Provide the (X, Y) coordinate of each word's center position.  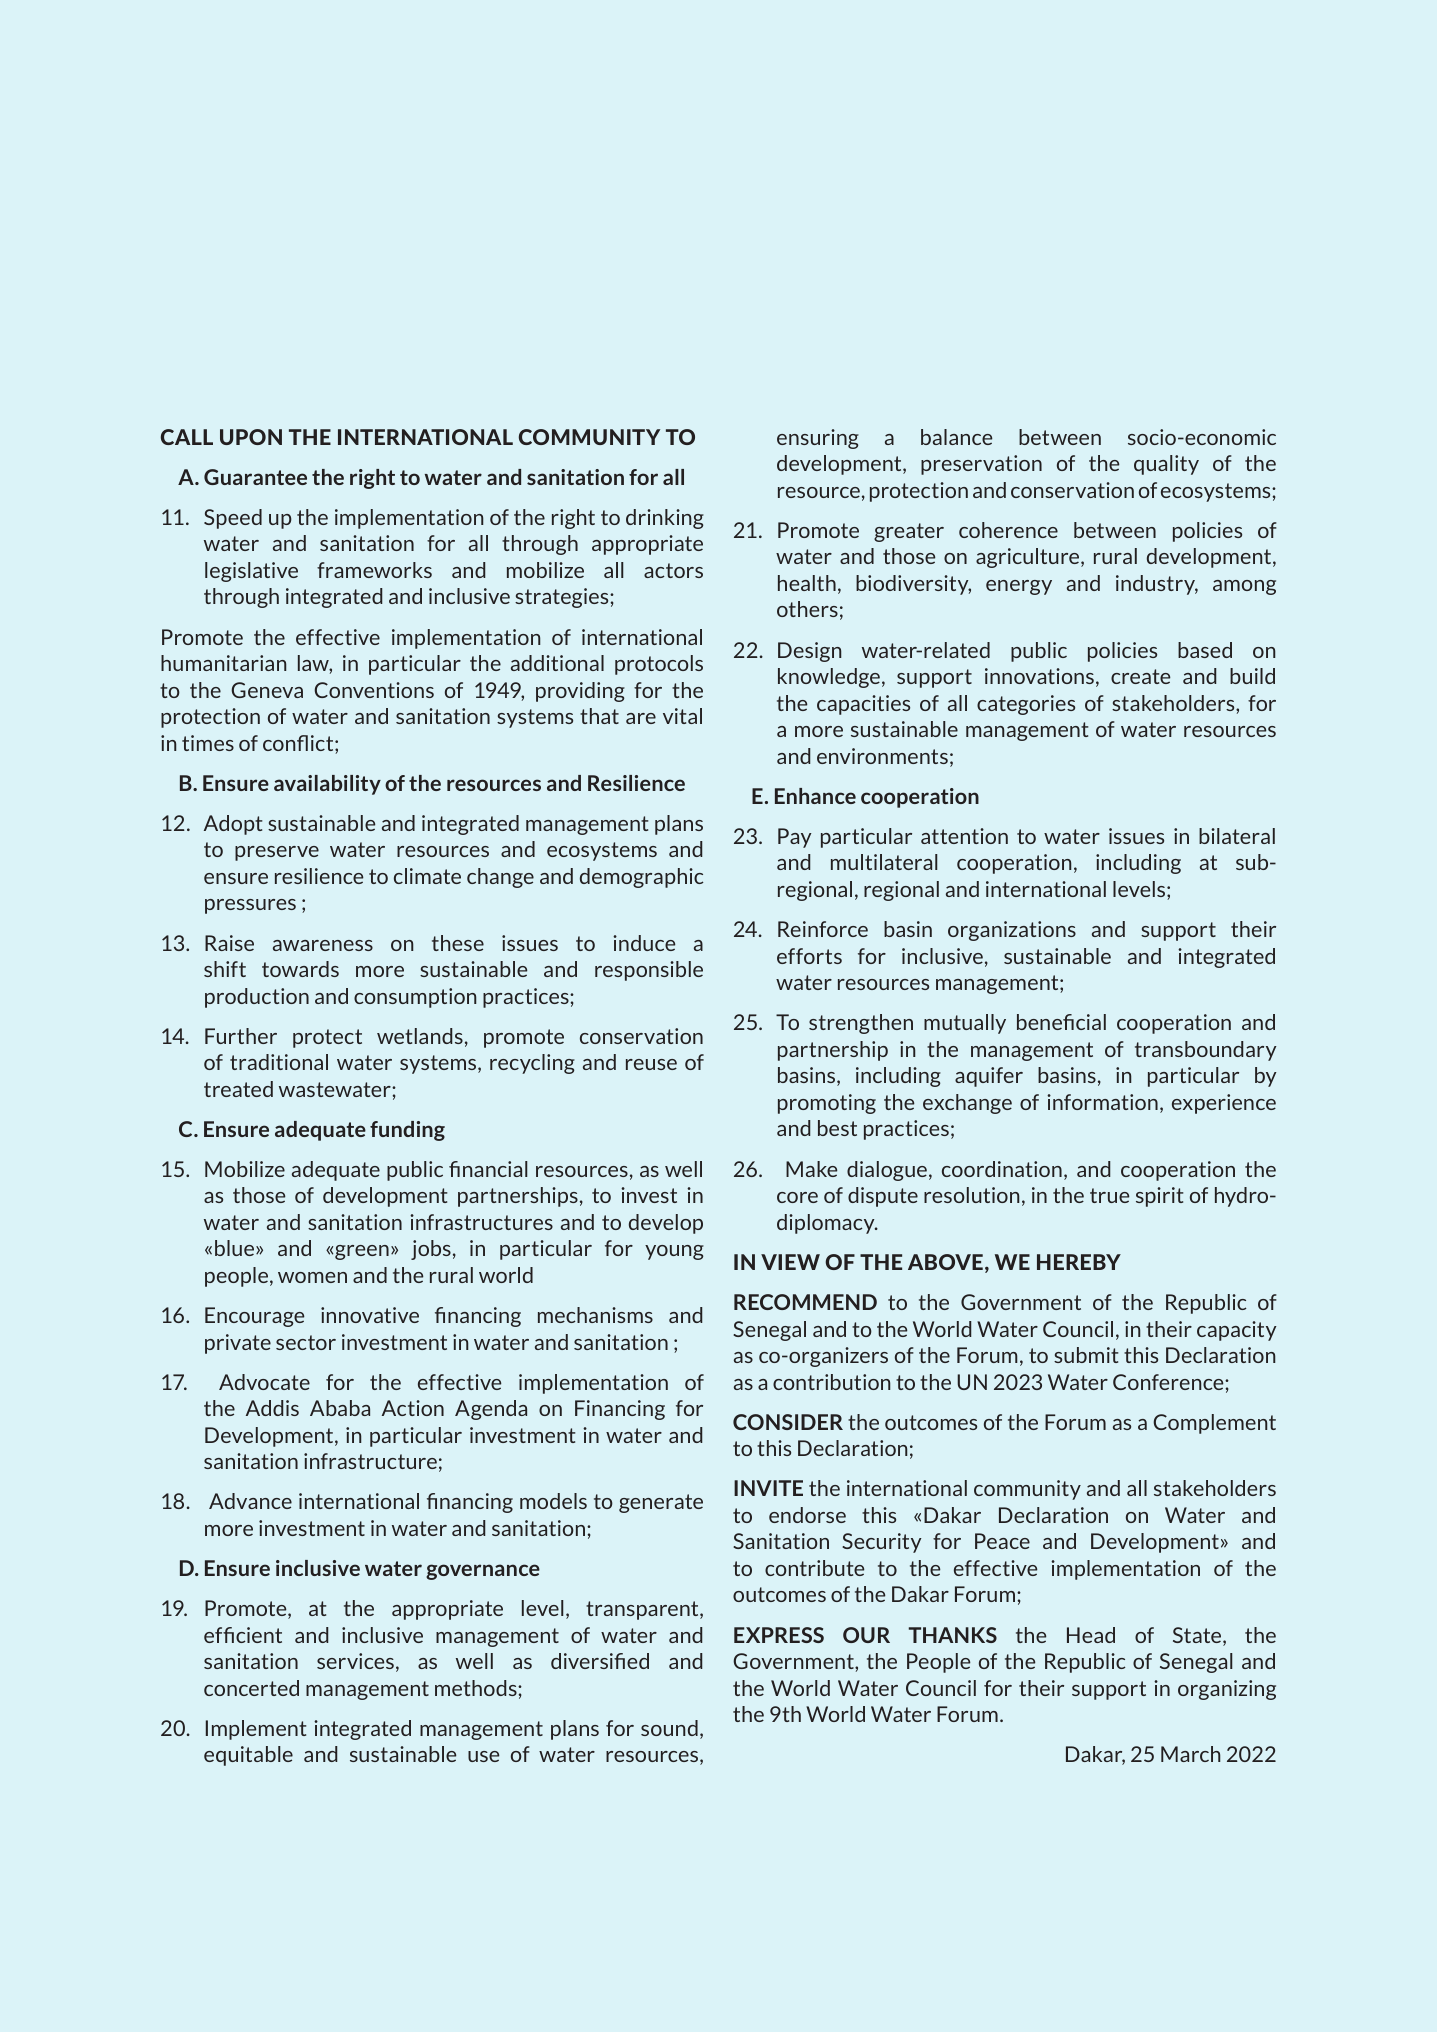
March (1190, 1754)
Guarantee (255, 477)
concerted (251, 1688)
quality (1166, 465)
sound (669, 1728)
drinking (665, 519)
